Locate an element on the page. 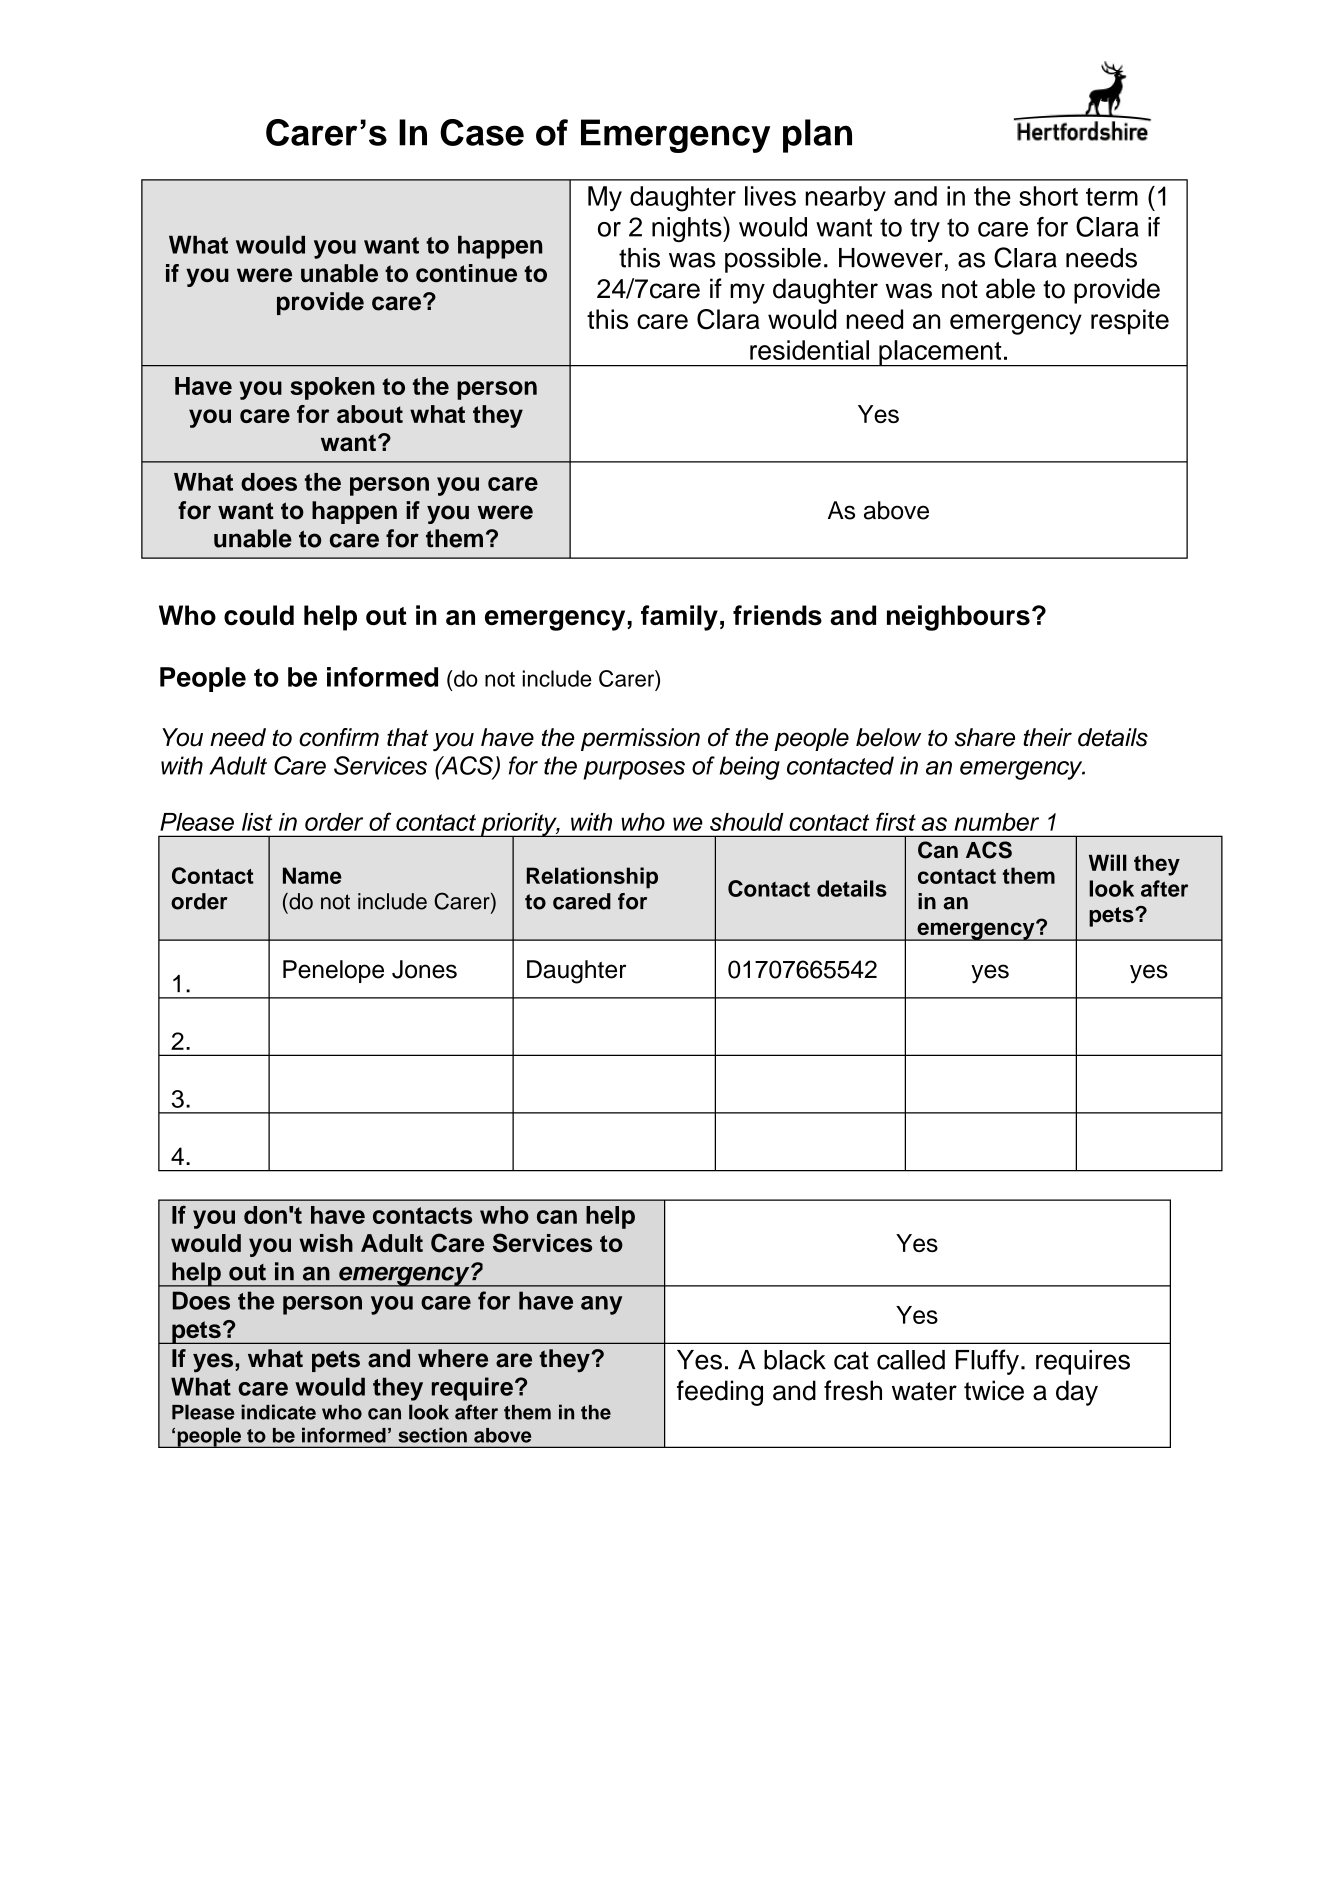 The width and height of the image is (1329, 1880). family is located at coordinates (679, 618).
